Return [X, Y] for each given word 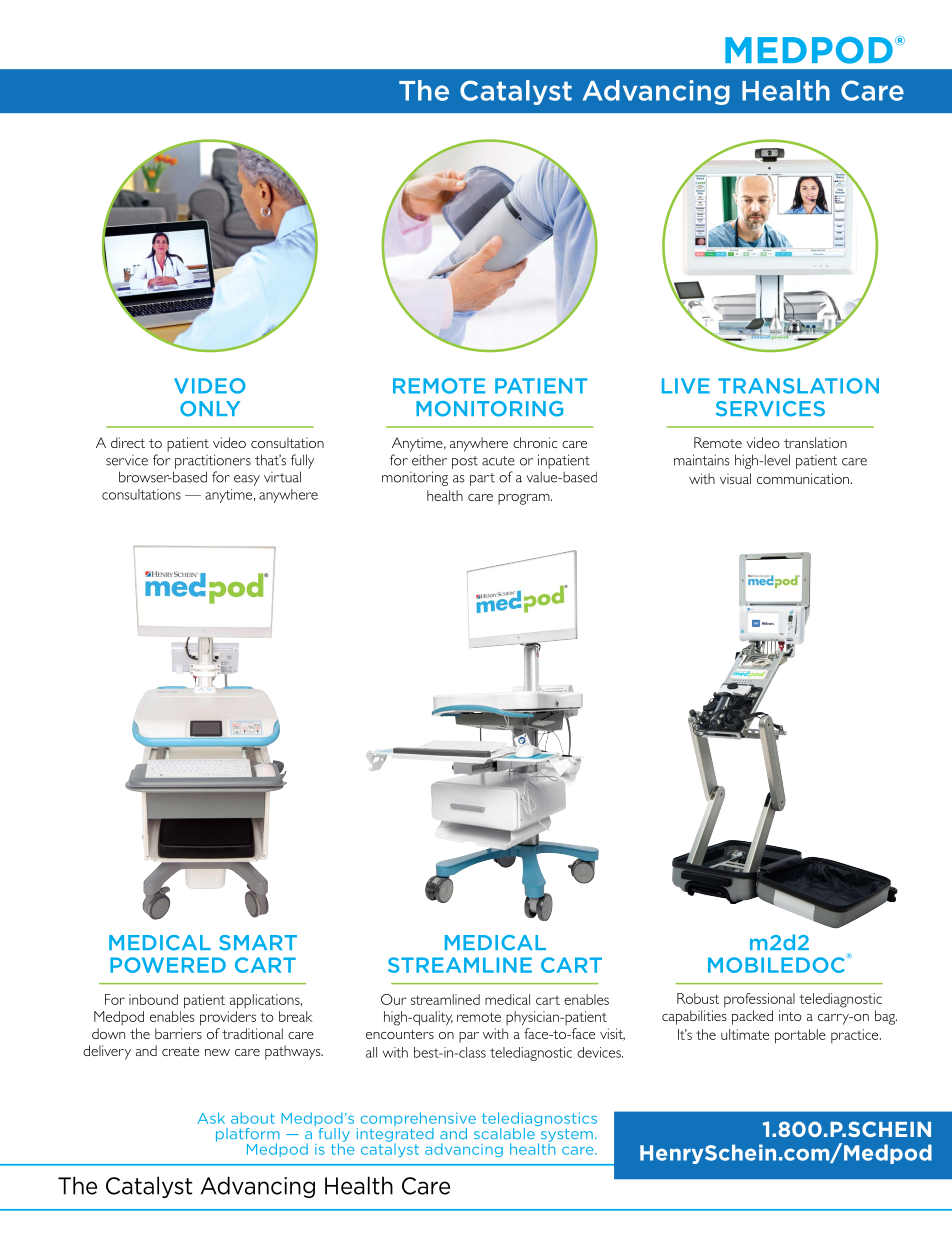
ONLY [210, 409]
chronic [535, 442]
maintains [702, 460]
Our [394, 999]
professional [759, 1000]
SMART [258, 943]
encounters [400, 1034]
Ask [211, 1118]
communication [803, 478]
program [525, 499]
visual [735, 478]
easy [247, 480]
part [482, 479]
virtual [282, 477]
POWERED [168, 965]
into [790, 1015]
